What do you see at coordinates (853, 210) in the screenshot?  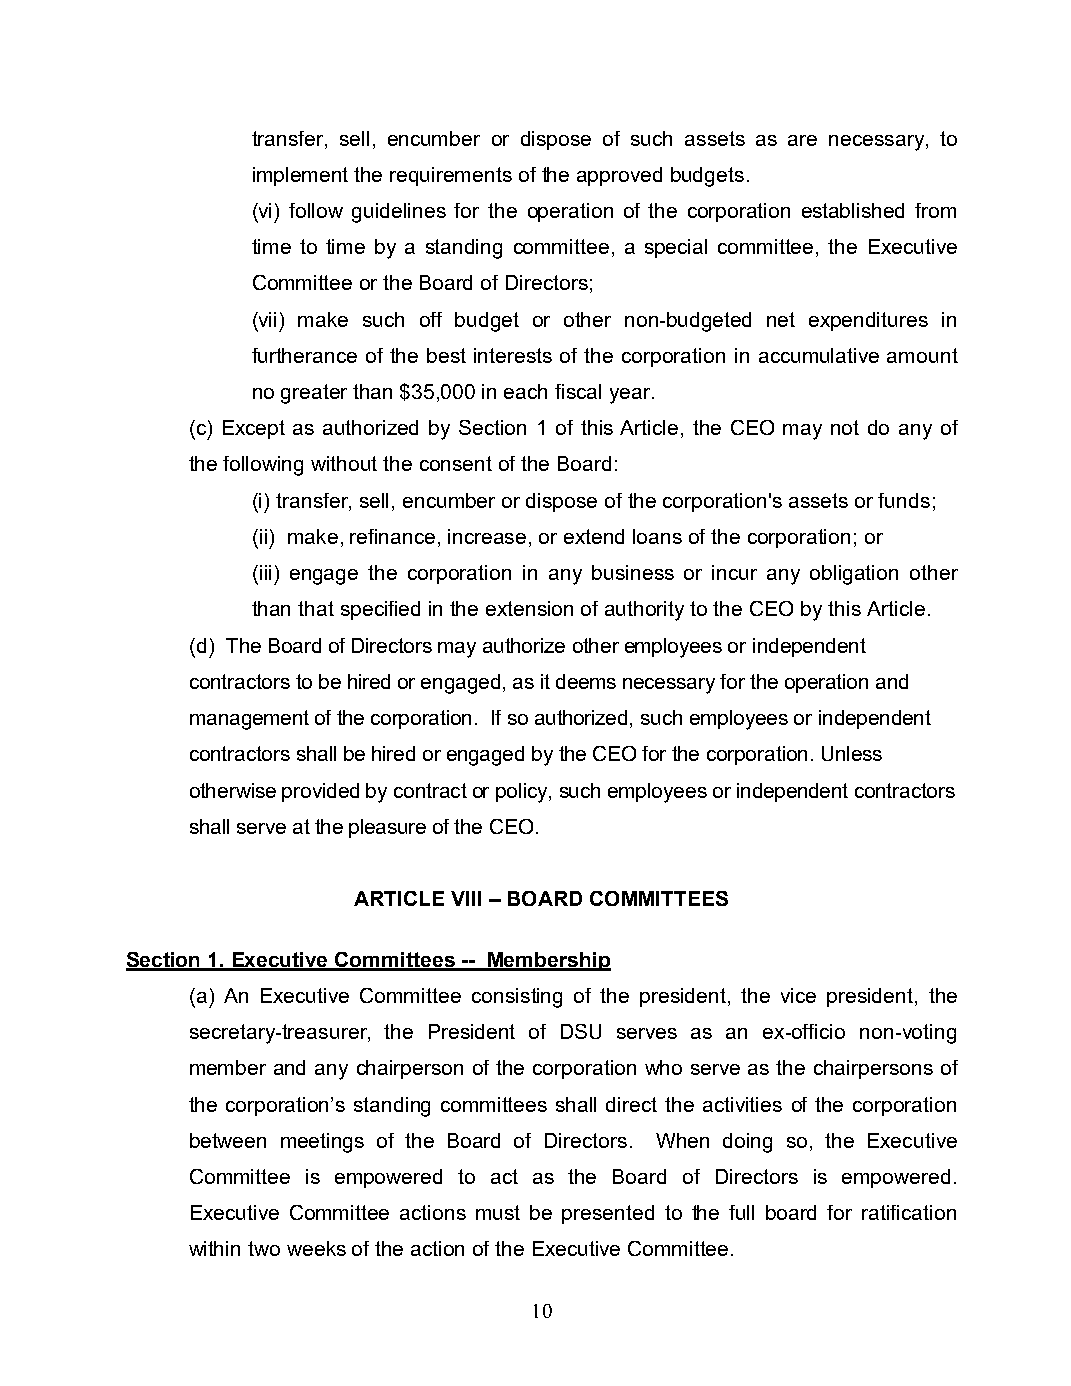 I see `established` at bounding box center [853, 210].
